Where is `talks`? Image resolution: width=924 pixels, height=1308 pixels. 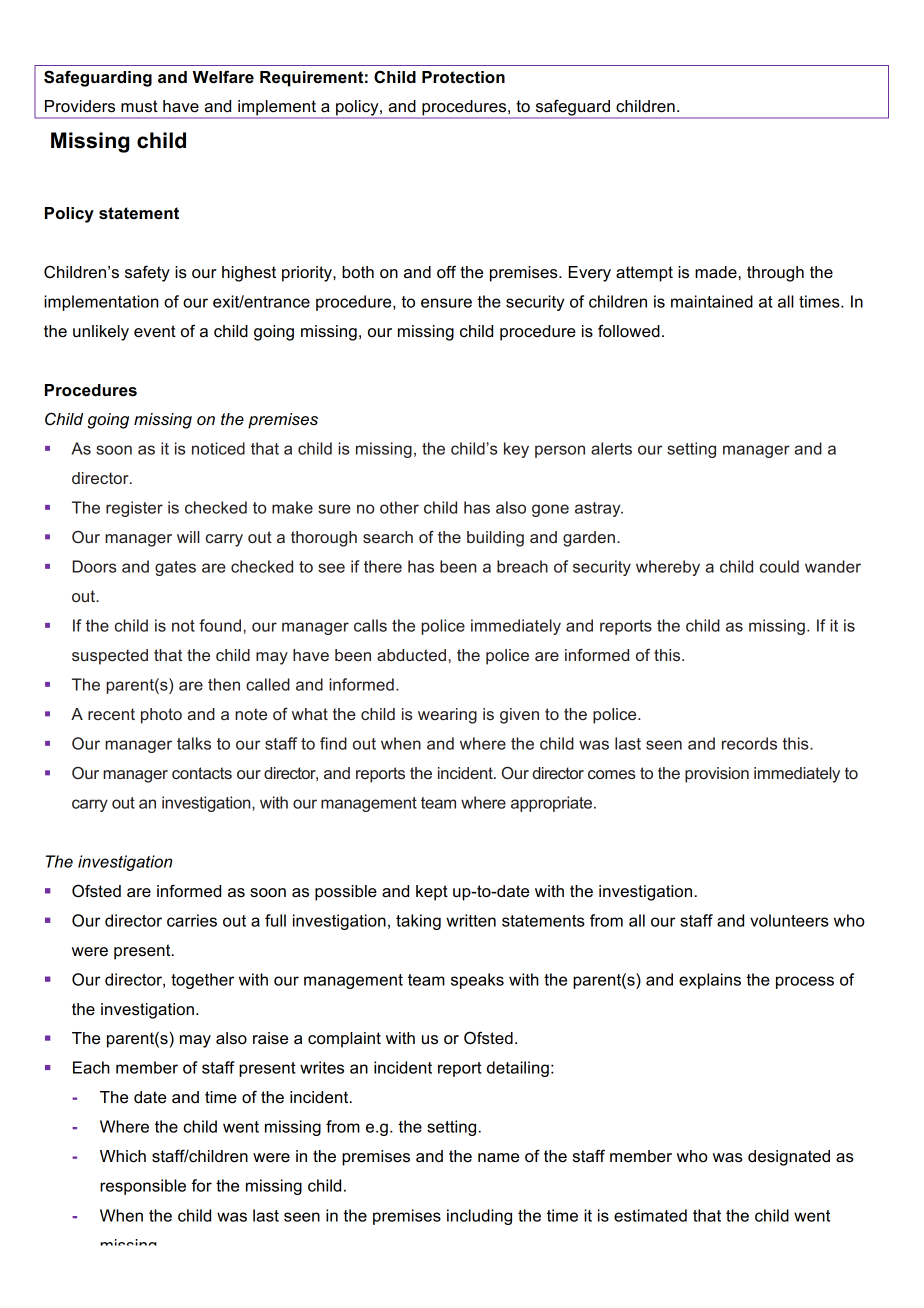 talks is located at coordinates (194, 743).
